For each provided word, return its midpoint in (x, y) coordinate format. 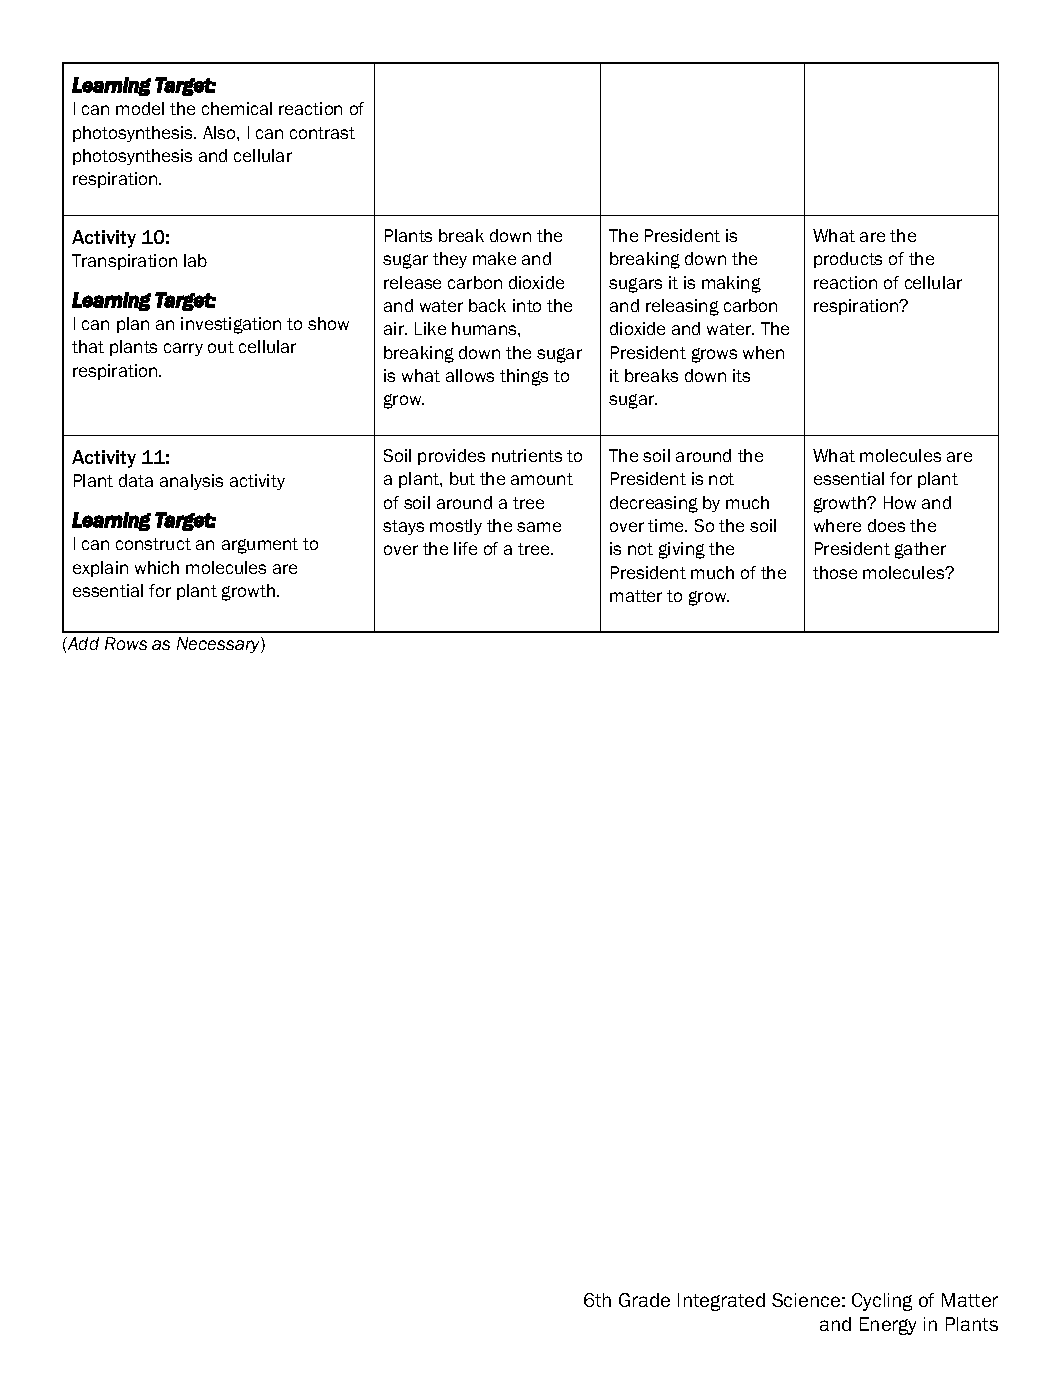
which (157, 567)
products (848, 260)
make (494, 258)
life (465, 548)
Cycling (882, 1302)
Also (220, 132)
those (835, 572)
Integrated (721, 1302)
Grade (644, 1300)
